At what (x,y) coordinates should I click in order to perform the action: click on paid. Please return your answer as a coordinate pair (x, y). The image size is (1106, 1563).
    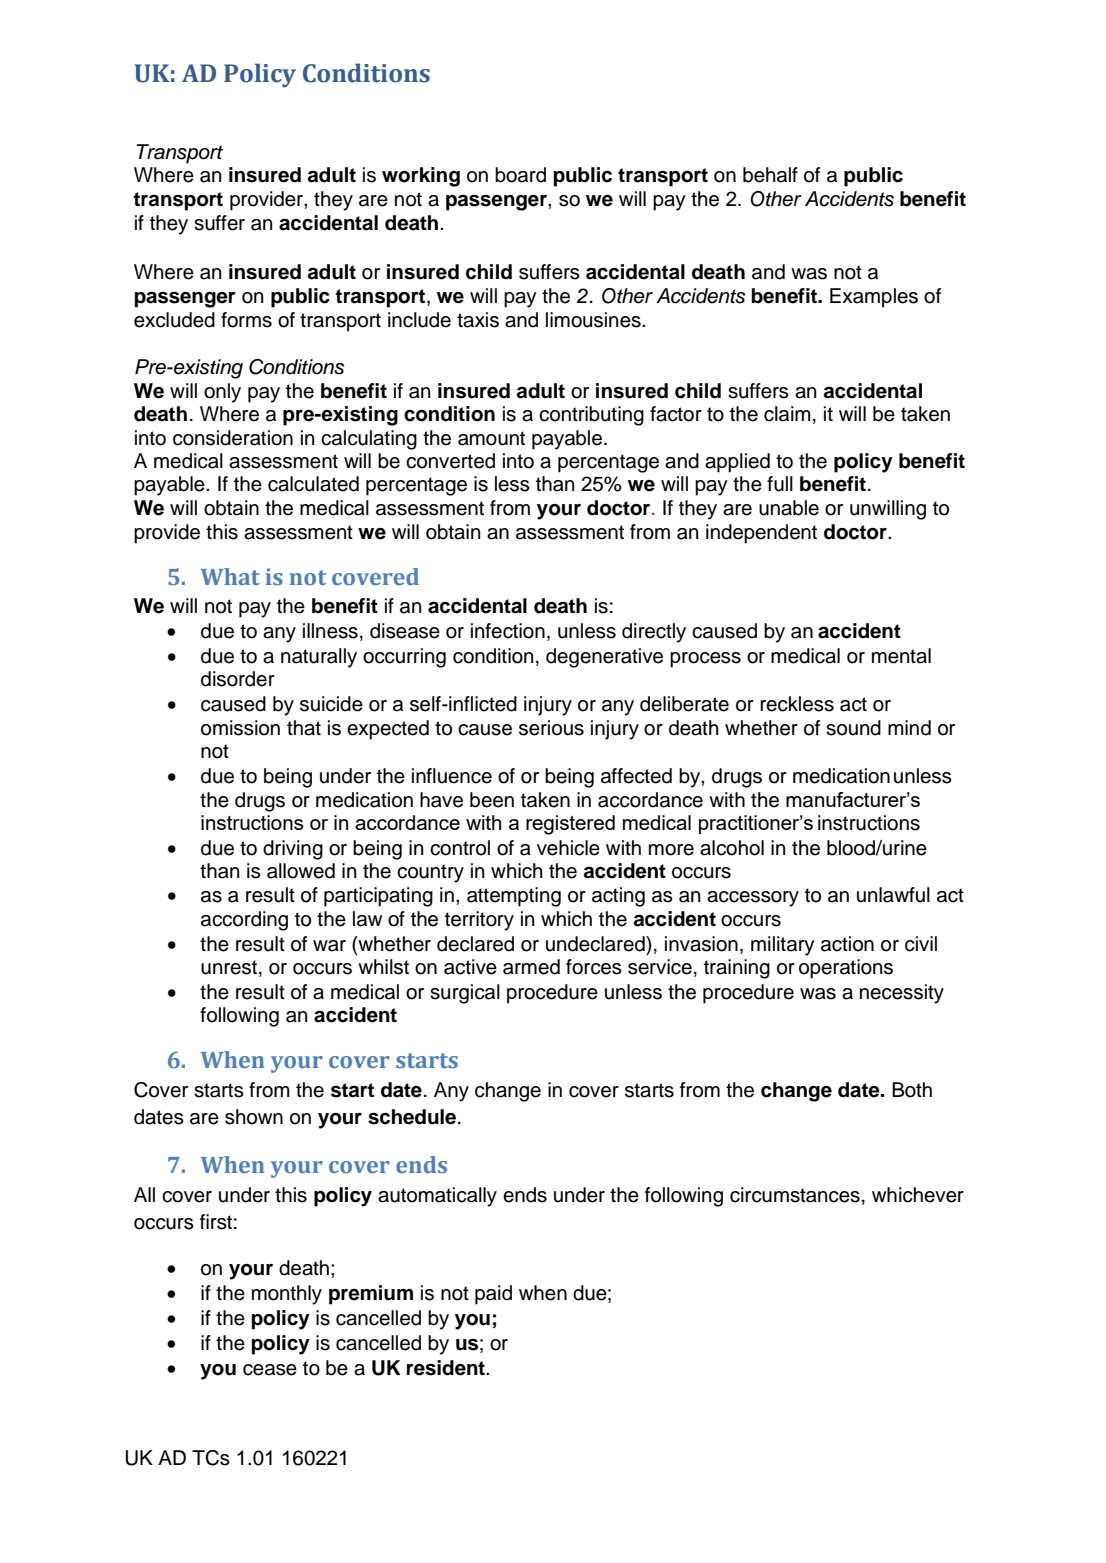
    Looking at the image, I should click on (493, 1295).
